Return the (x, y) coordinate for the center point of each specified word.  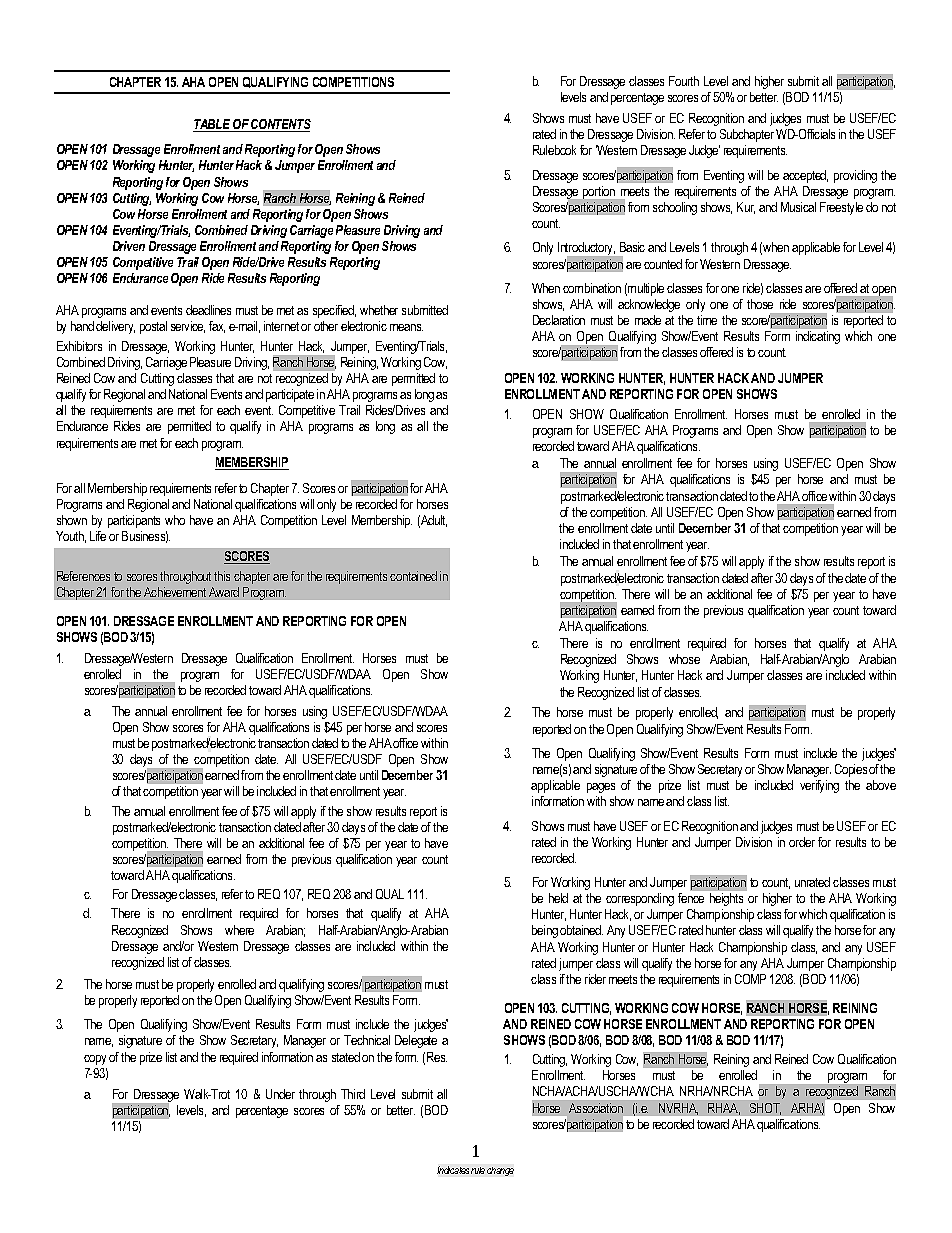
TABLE (213, 125)
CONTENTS (280, 125)
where (239, 930)
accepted (805, 176)
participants (134, 521)
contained (413, 576)
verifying (819, 786)
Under (280, 1094)
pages (601, 788)
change (500, 1171)
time (707, 320)
